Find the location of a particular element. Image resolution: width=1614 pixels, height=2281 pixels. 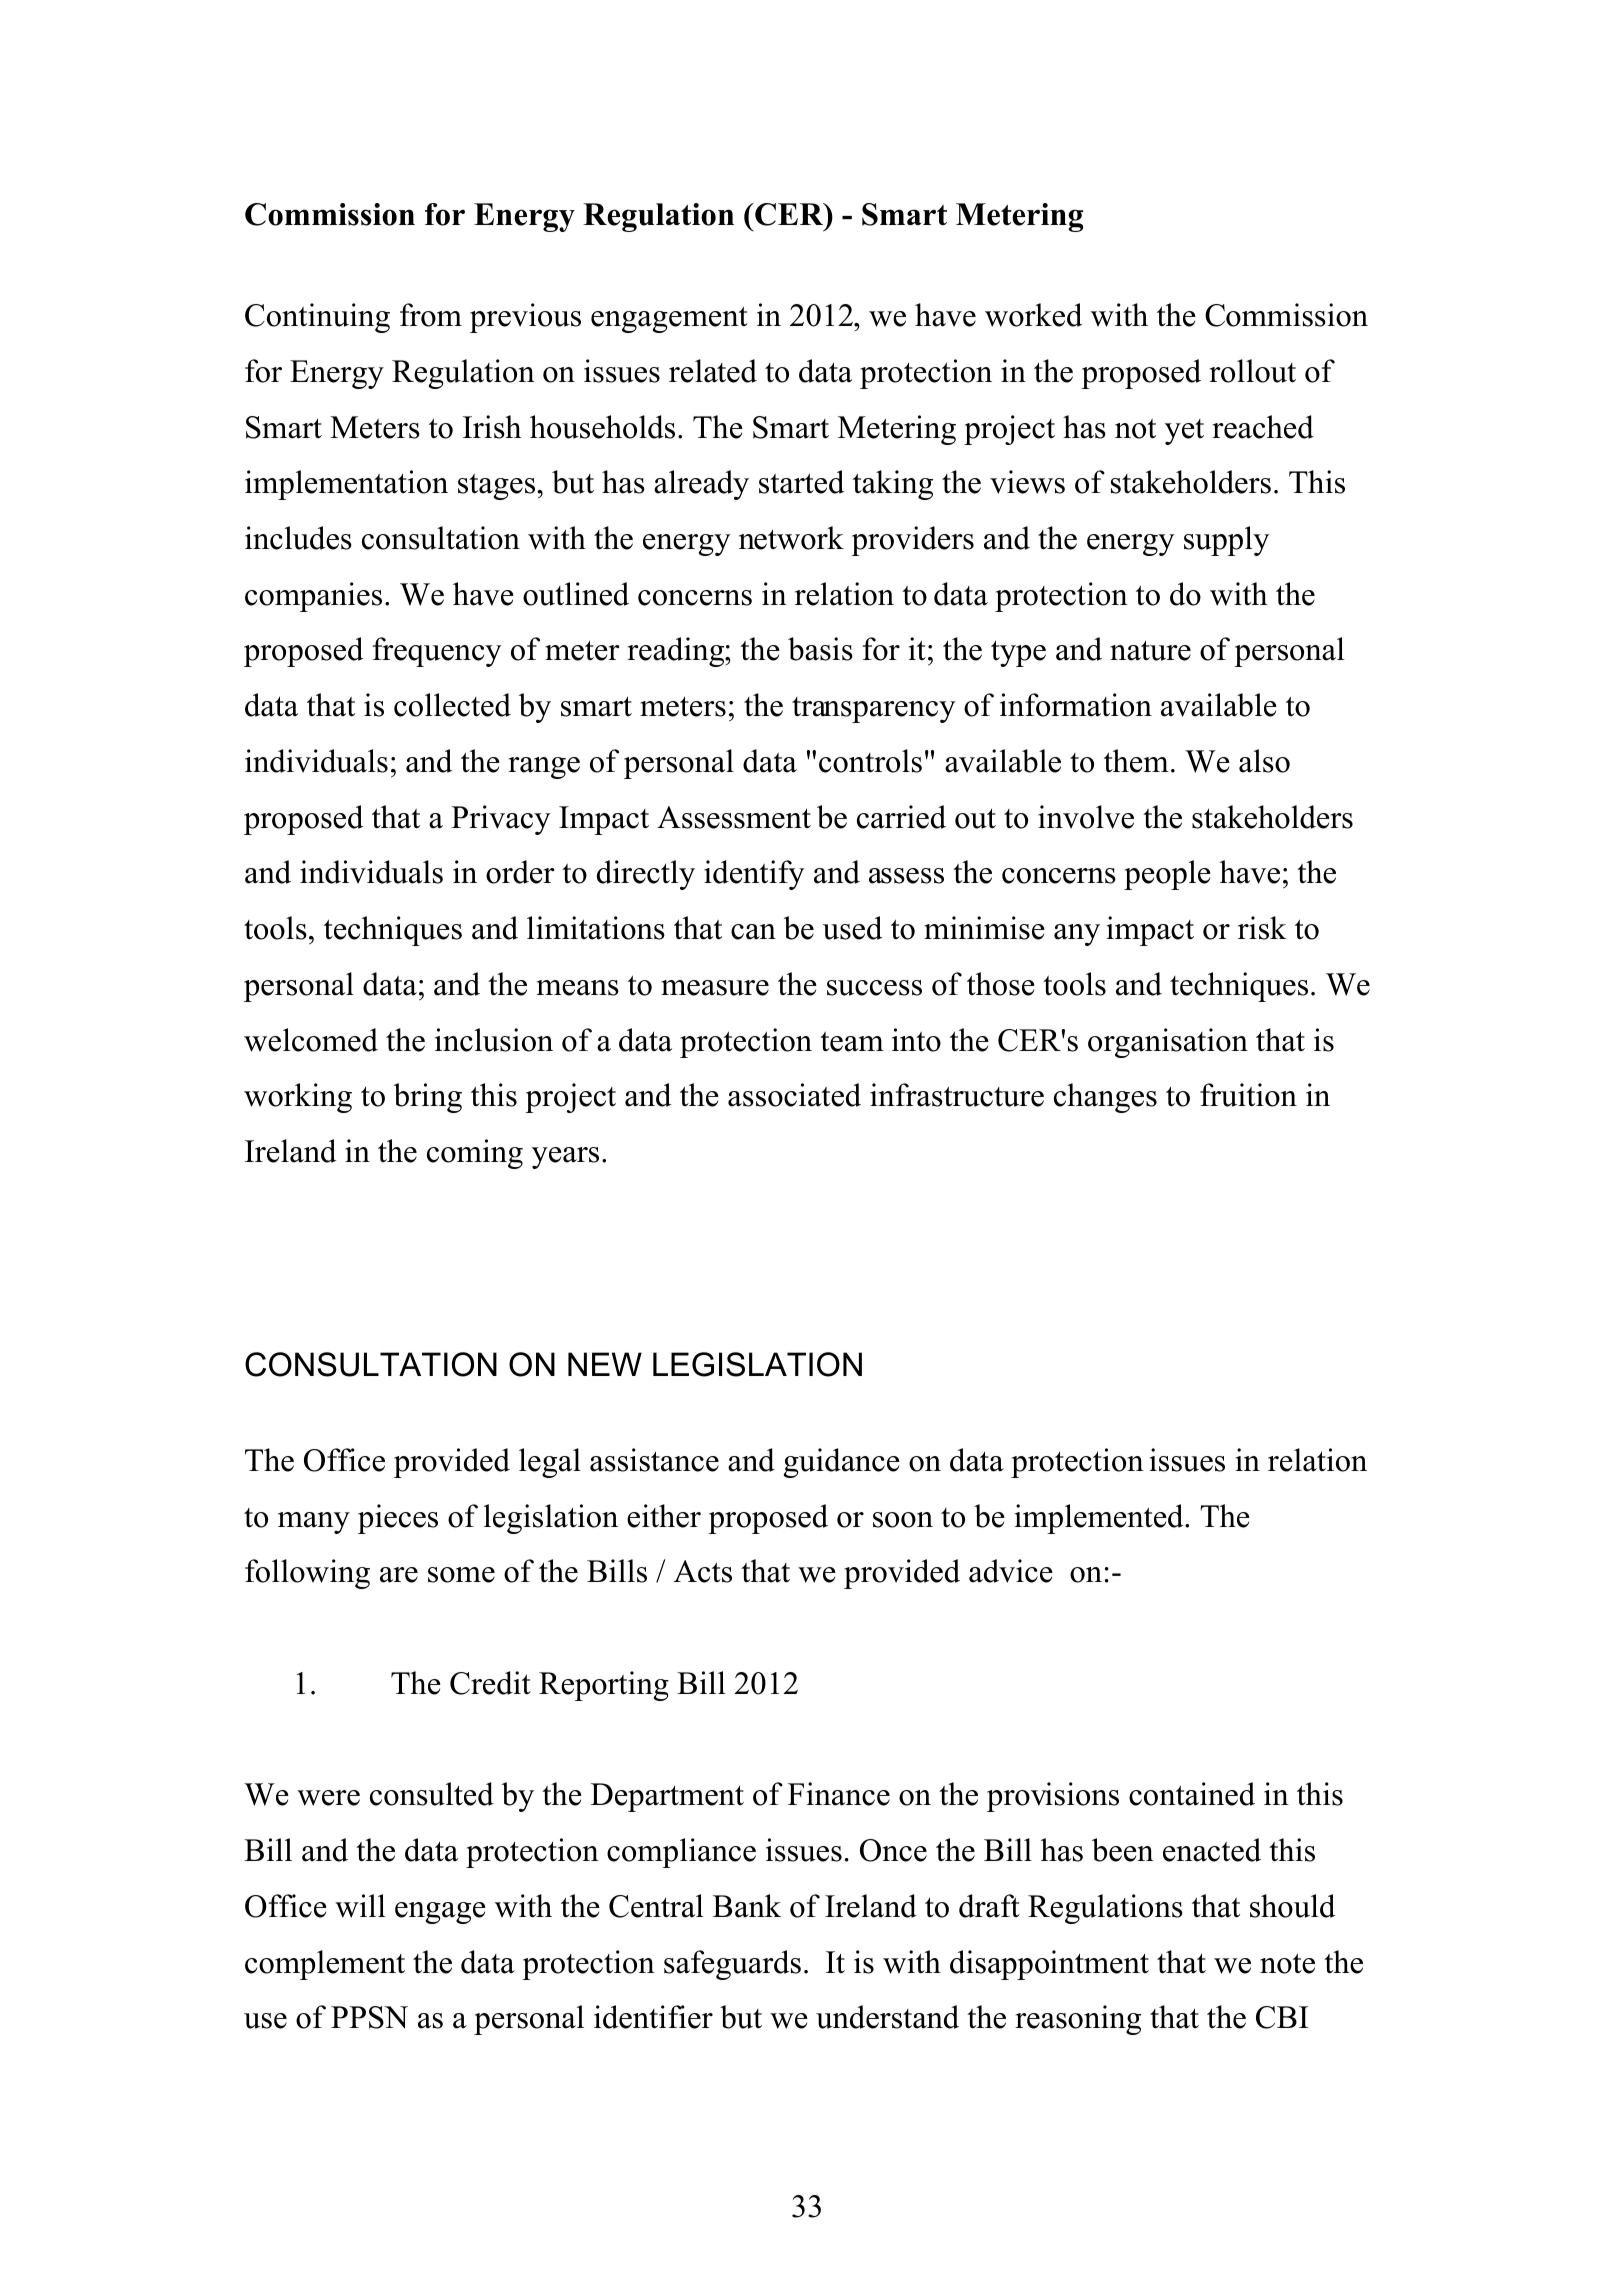

changes is located at coordinates (1105, 1098).
